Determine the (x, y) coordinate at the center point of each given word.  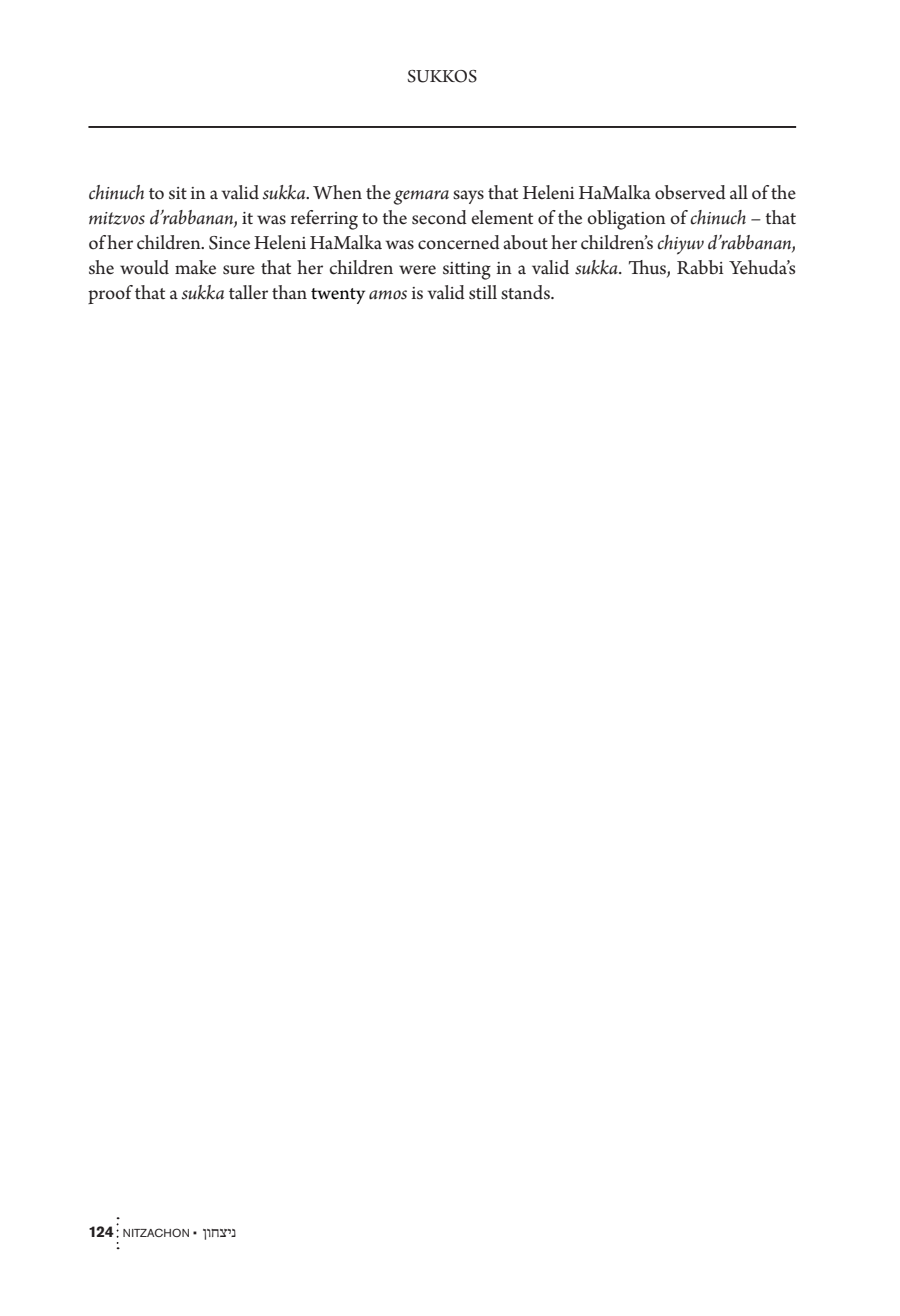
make (195, 267)
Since (229, 243)
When (337, 192)
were (417, 270)
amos (388, 295)
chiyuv (680, 245)
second (439, 217)
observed (690, 192)
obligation (627, 220)
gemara (421, 197)
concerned (459, 242)
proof (110, 294)
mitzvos (117, 218)
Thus (648, 267)
